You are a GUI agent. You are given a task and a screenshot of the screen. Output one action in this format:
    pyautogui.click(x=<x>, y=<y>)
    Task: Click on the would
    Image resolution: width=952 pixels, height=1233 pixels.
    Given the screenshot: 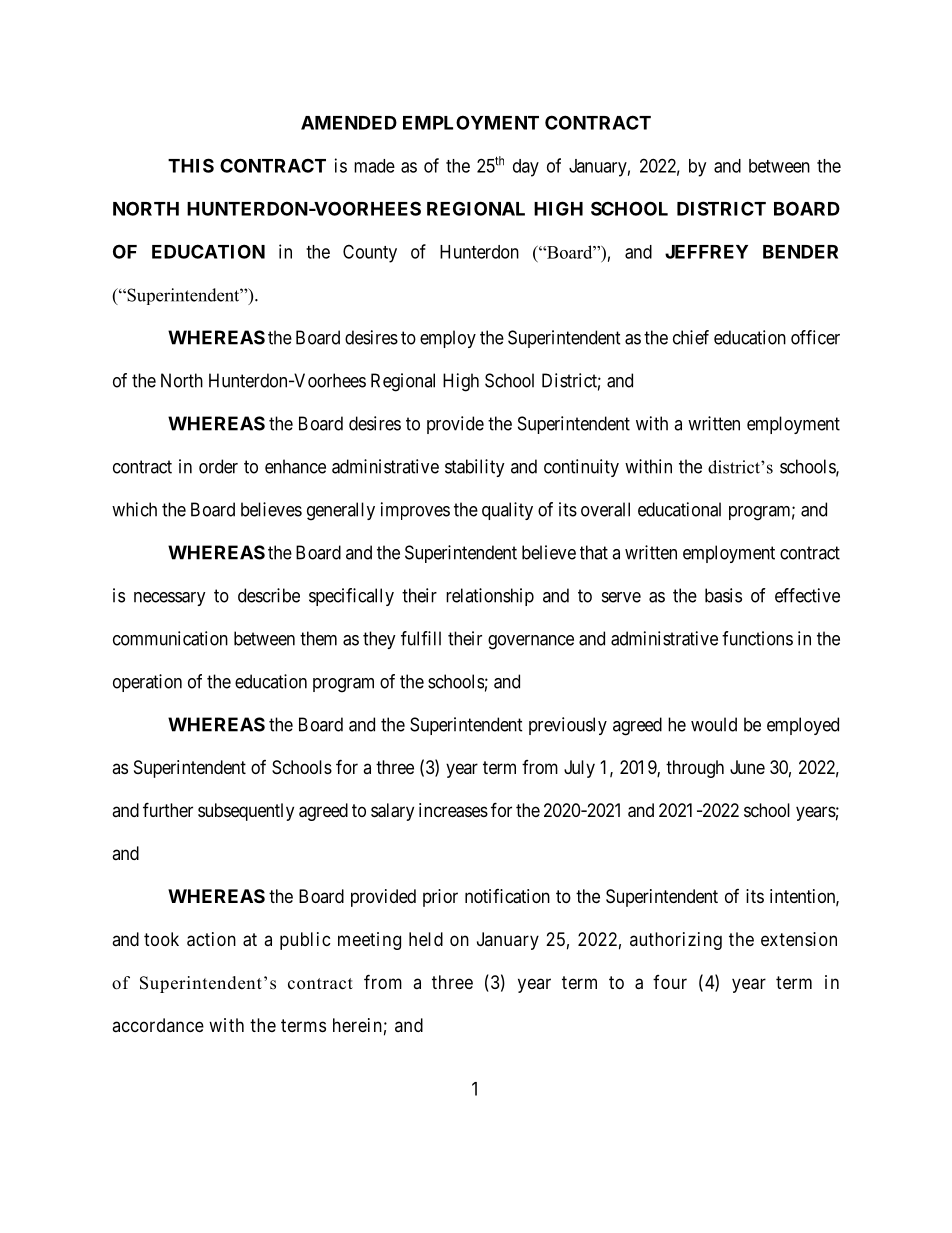 What is the action you would take?
    pyautogui.click(x=714, y=724)
